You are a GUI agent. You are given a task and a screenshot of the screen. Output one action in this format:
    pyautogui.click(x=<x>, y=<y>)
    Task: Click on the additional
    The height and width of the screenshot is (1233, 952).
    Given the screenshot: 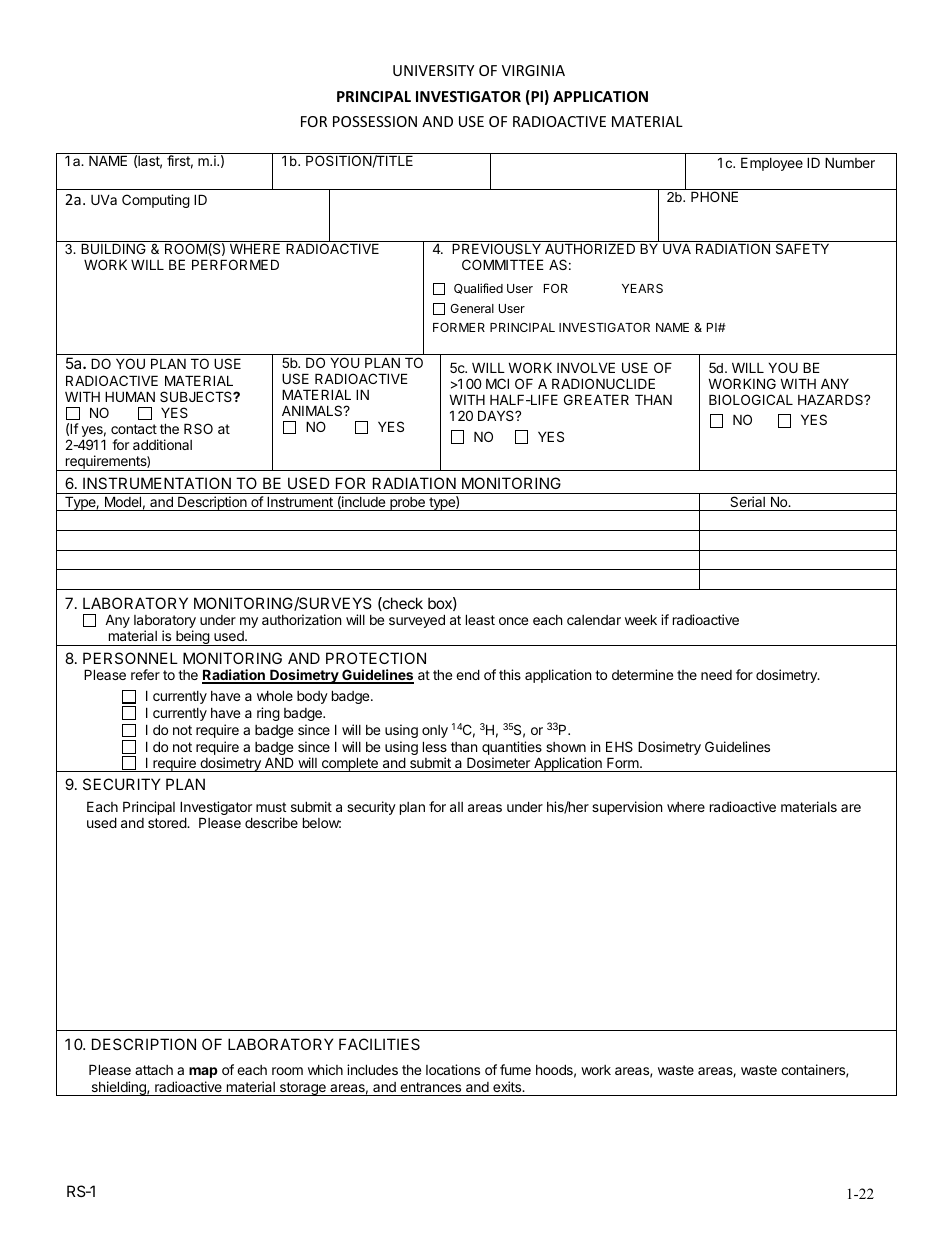 What is the action you would take?
    pyautogui.click(x=162, y=444)
